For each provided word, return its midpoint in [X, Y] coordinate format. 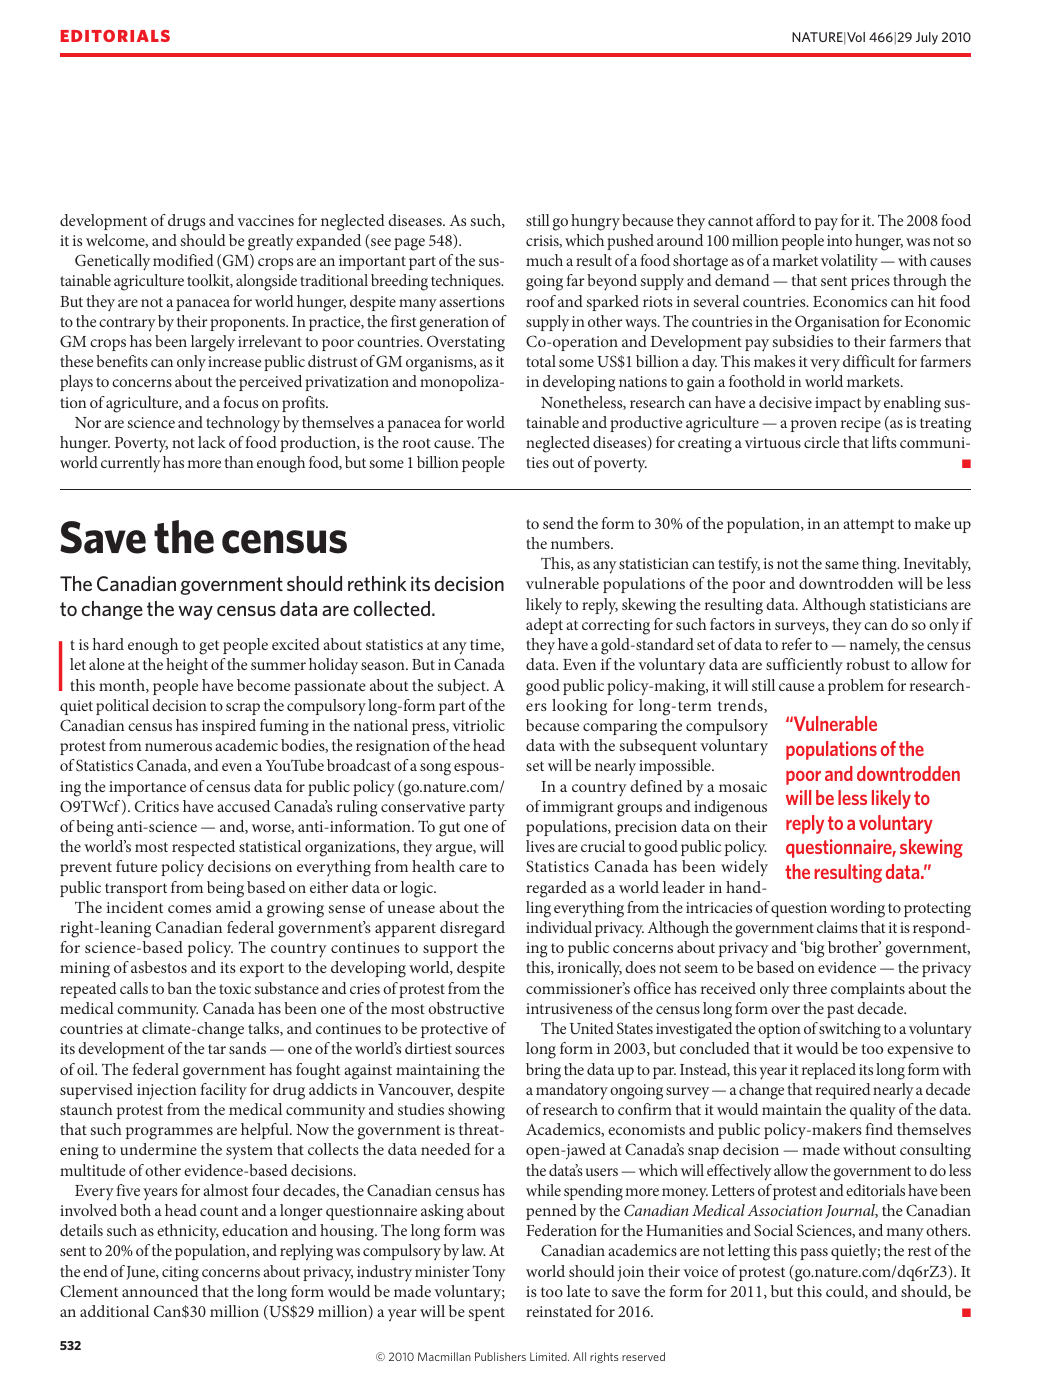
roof [541, 301]
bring [543, 1071]
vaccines [265, 220]
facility [223, 1091]
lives [540, 846]
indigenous [730, 808]
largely [213, 343]
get [209, 647]
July [927, 38]
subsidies [803, 341]
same [842, 565]
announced [160, 1291]
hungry [595, 222]
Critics [157, 806]
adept [544, 626]
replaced [829, 1071]
